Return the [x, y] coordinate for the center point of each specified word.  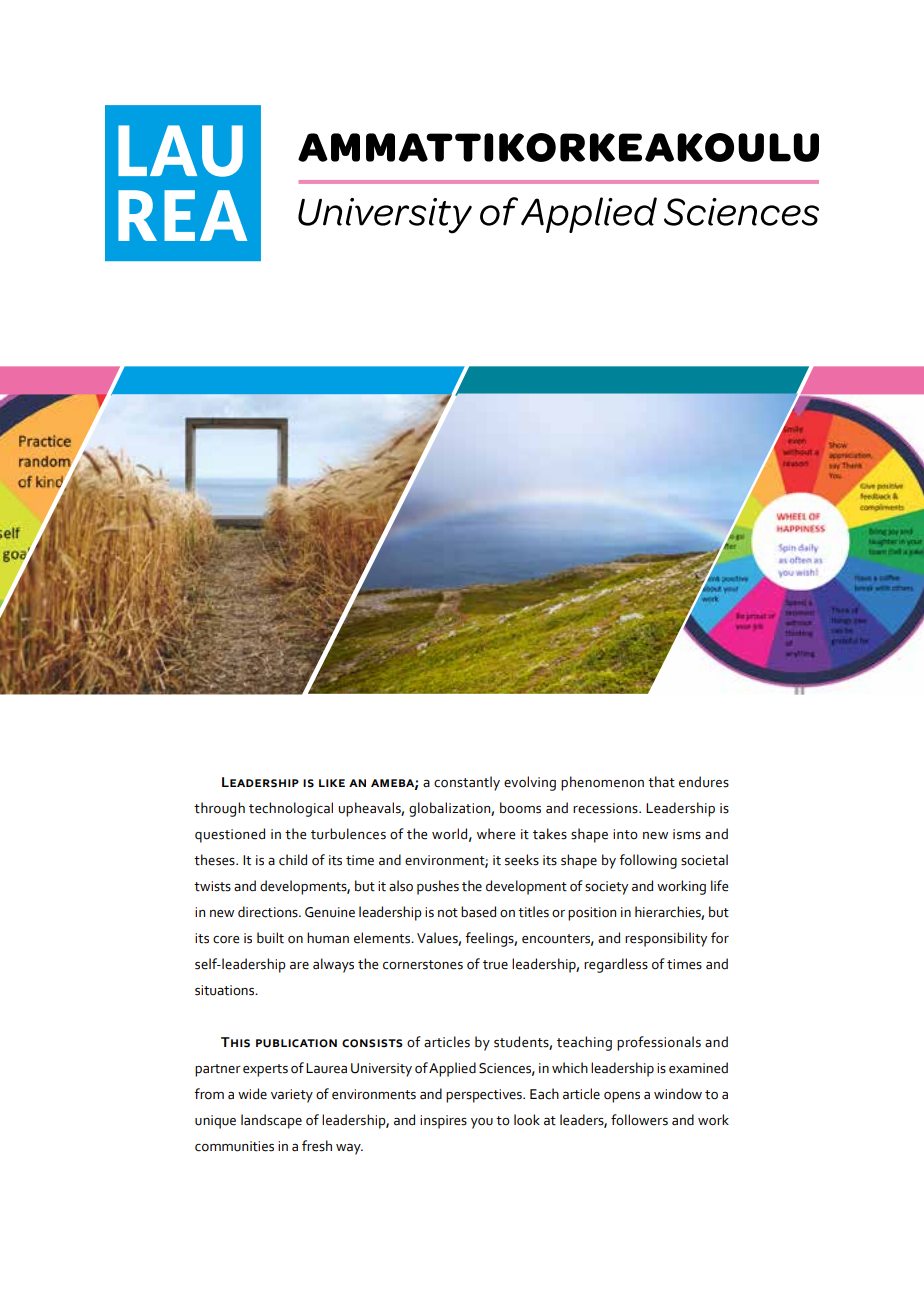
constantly [467, 783]
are [299, 965]
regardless [616, 965]
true [495, 965]
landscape [271, 1121]
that [661, 782]
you [482, 1123]
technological [291, 809]
